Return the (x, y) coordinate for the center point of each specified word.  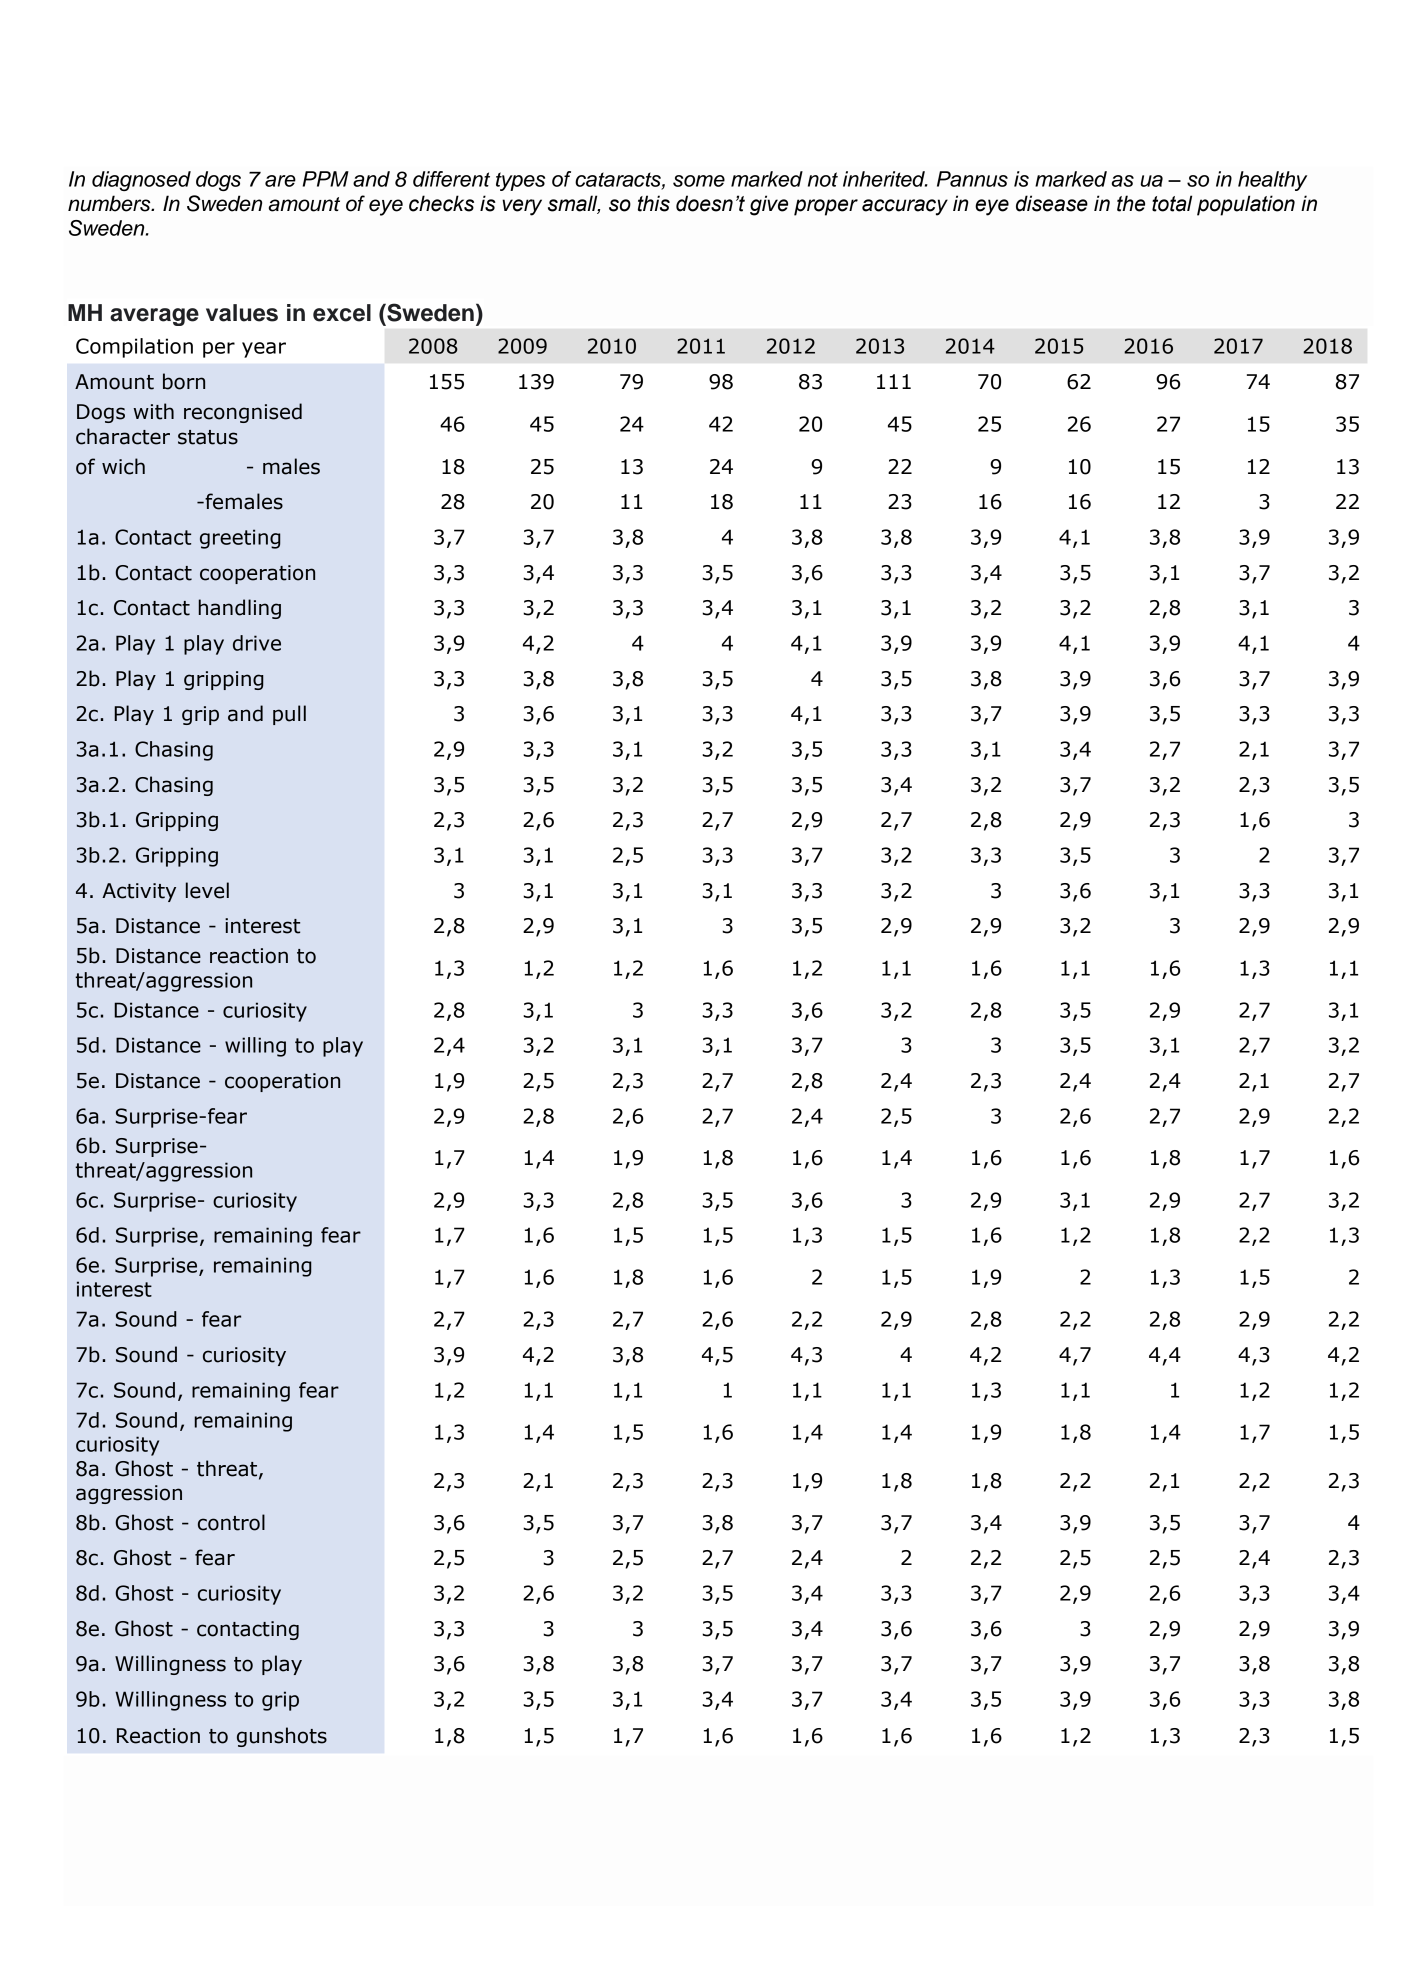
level (207, 890)
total (1172, 203)
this (654, 203)
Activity (139, 892)
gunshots (282, 1737)
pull (289, 715)
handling (240, 609)
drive (257, 643)
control (231, 1522)
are (280, 181)
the (1131, 203)
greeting (240, 539)
